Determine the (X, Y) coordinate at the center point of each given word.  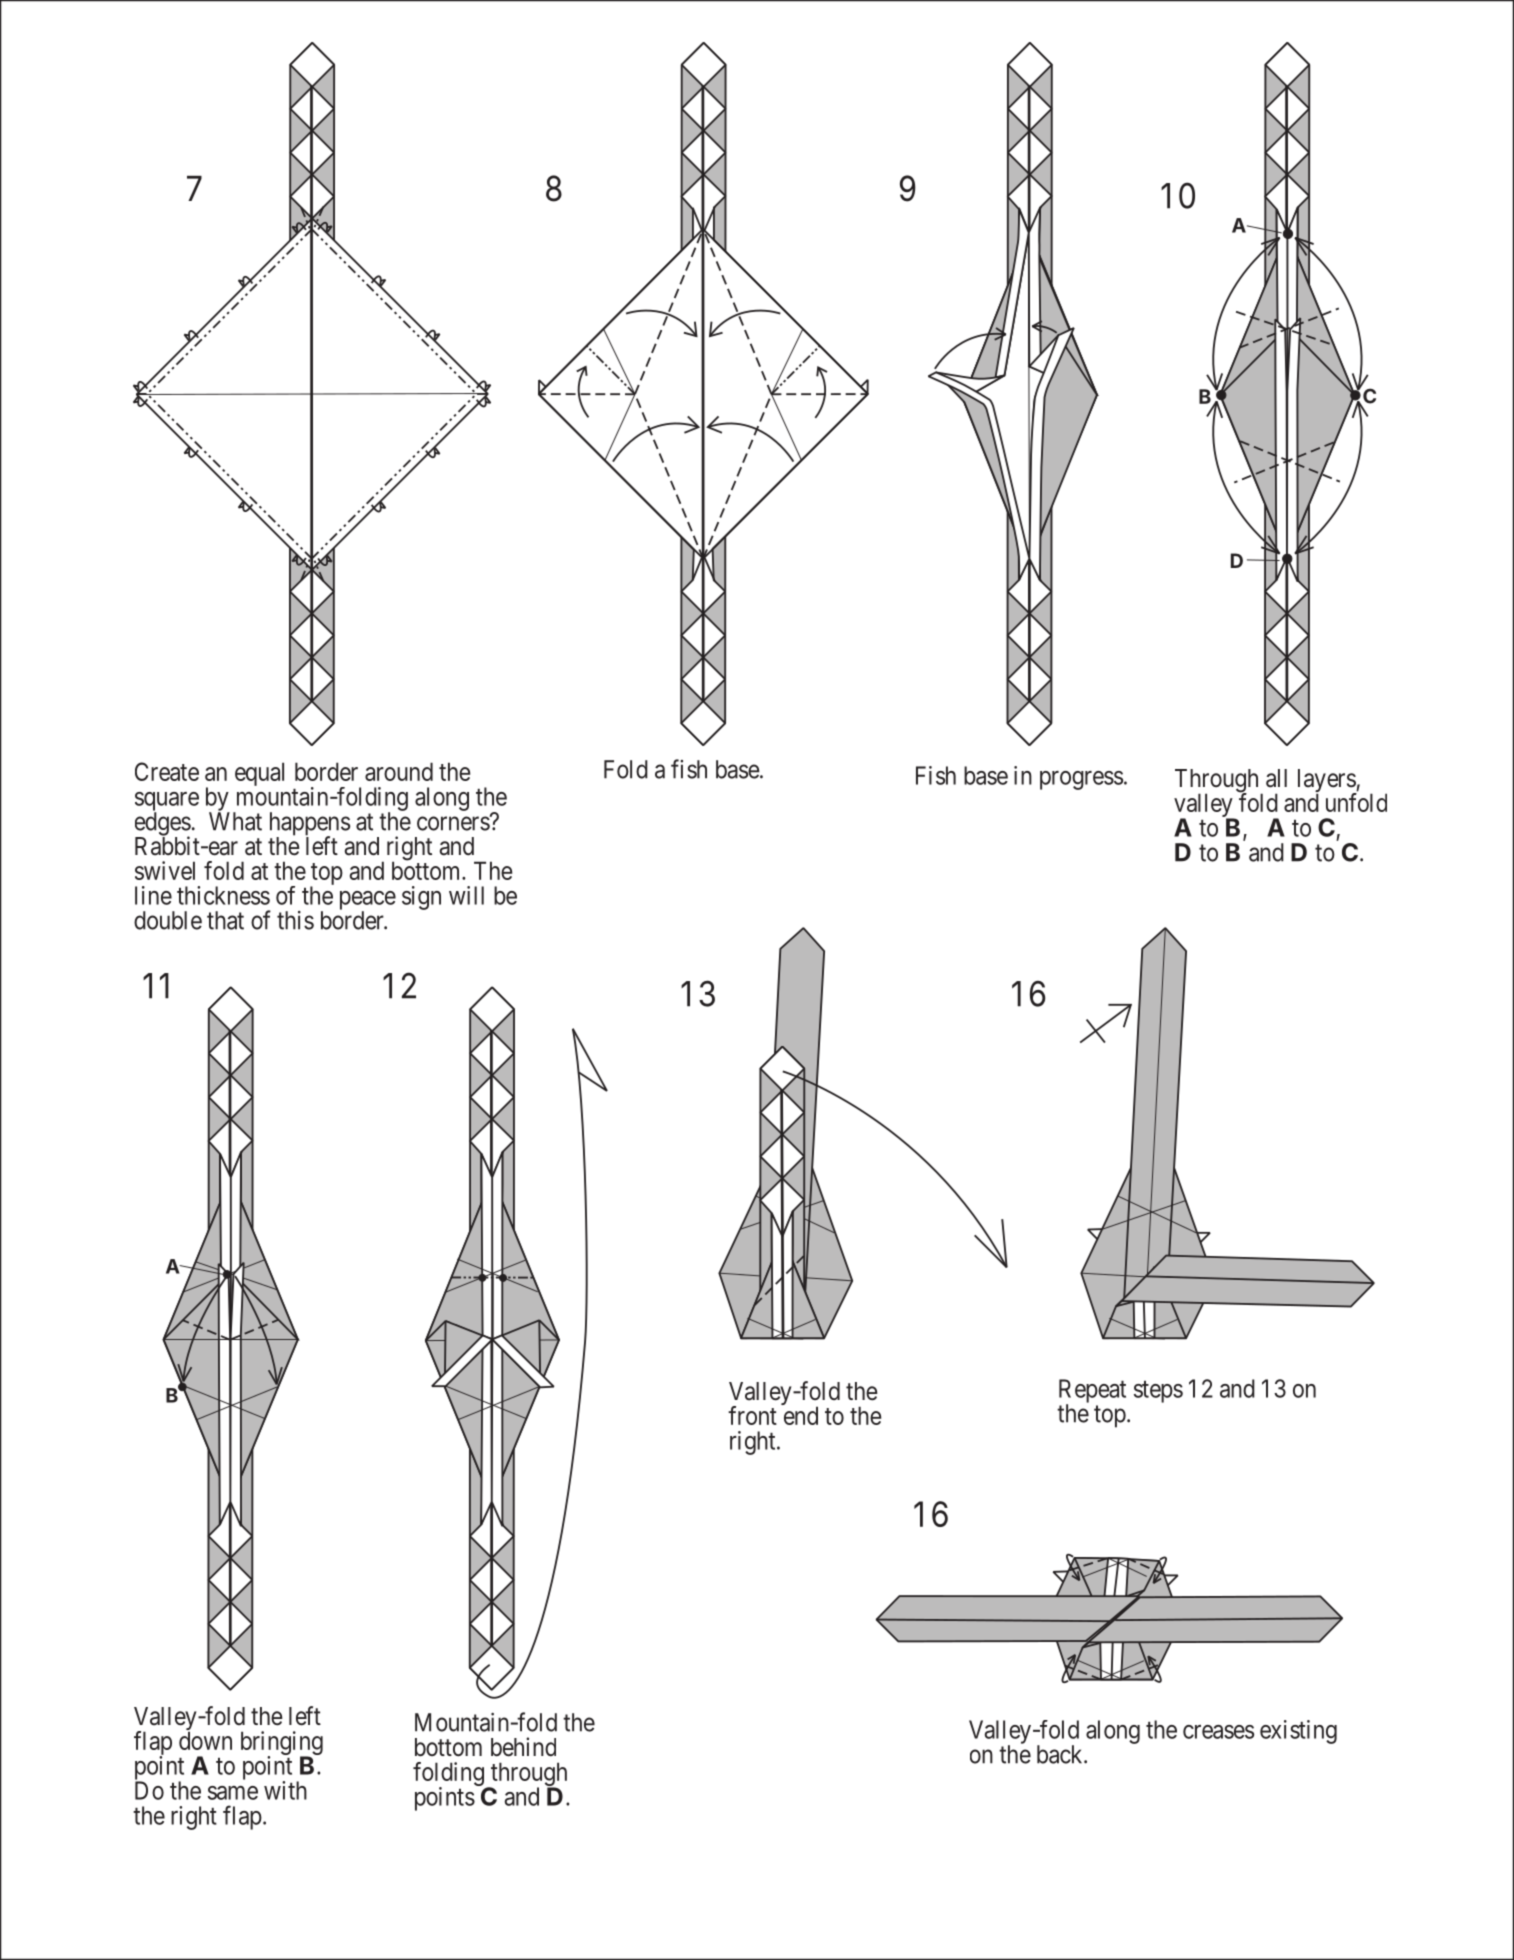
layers (1327, 782)
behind (523, 1747)
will (466, 895)
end (801, 1415)
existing (1298, 1732)
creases (1218, 1732)
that (225, 920)
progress (1081, 780)
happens (310, 825)
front (752, 1415)
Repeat (1092, 1392)
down (205, 1740)
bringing (282, 1744)
